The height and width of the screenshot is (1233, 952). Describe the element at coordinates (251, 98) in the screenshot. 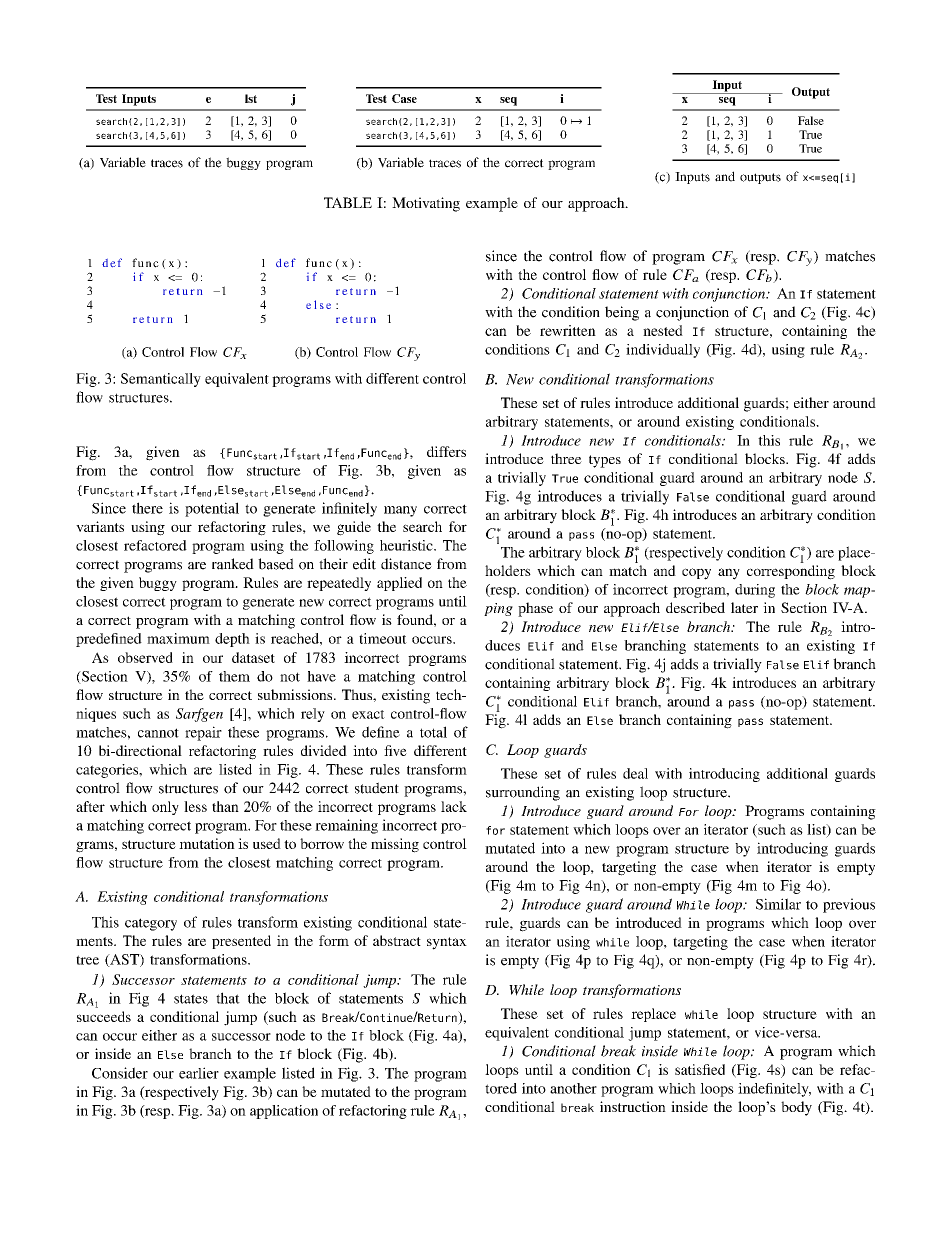

I see `lst` at that location.
